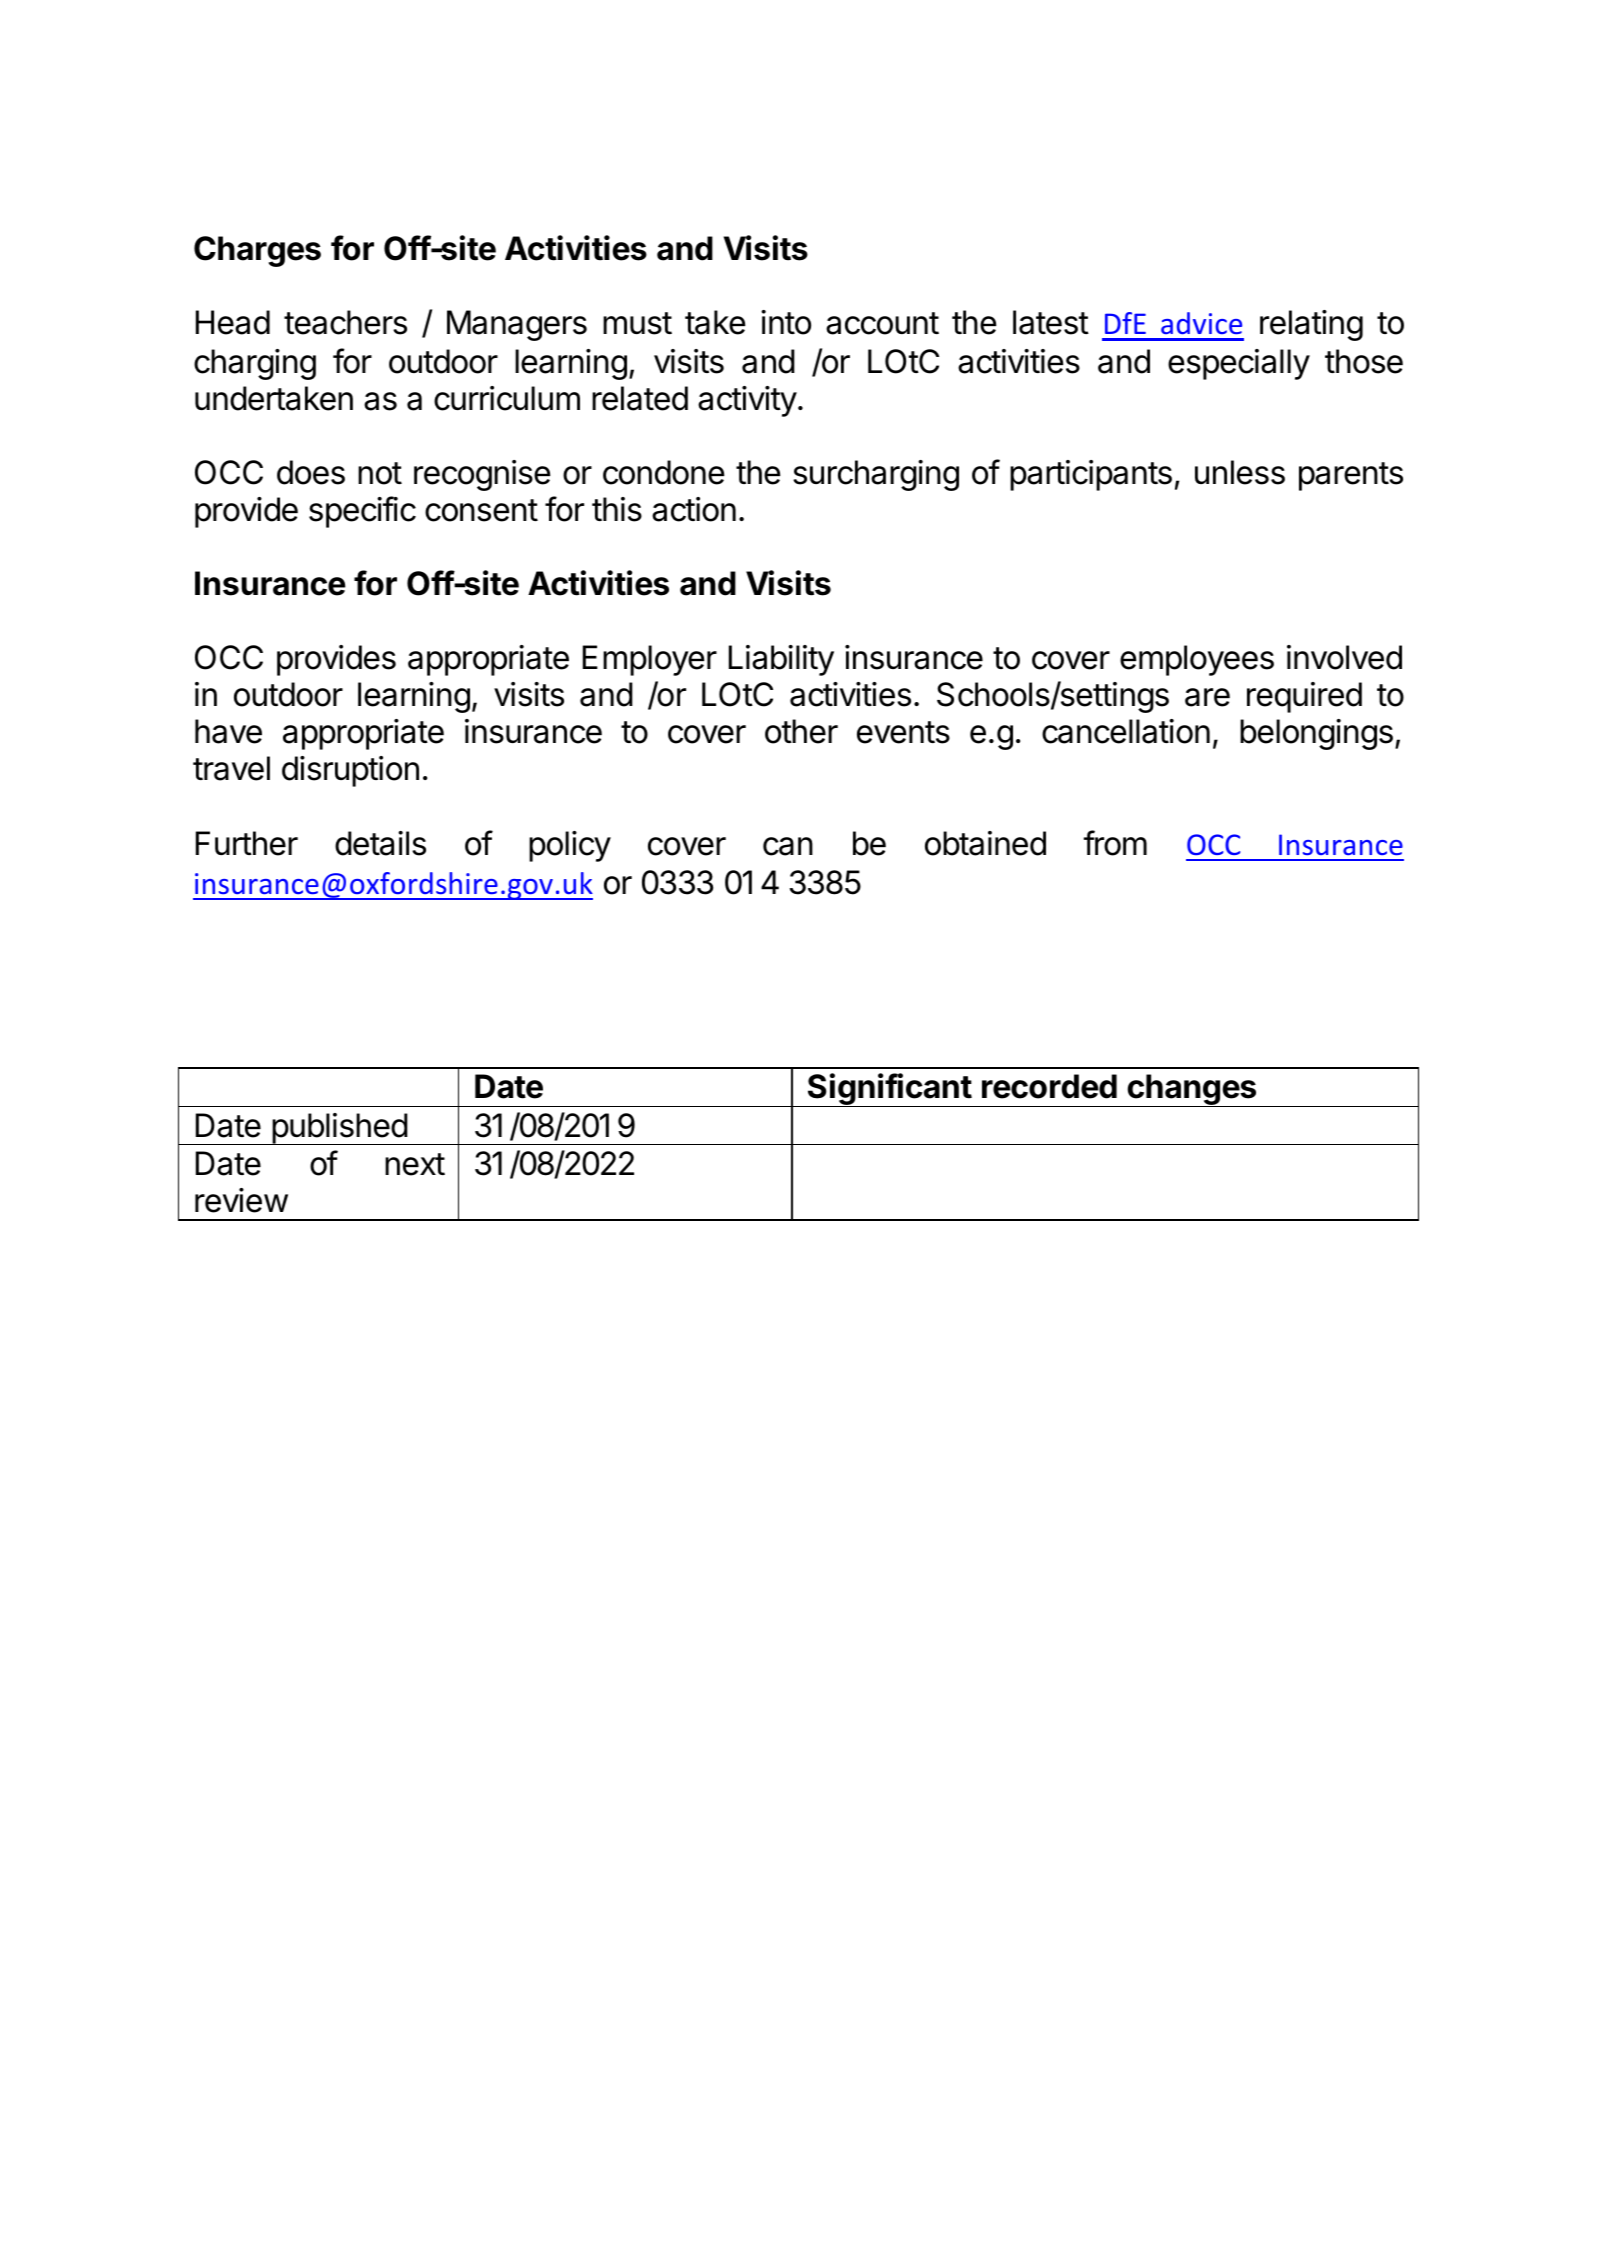 The height and width of the document is (2258, 1597). Describe the element at coordinates (1192, 1090) in the document. I see `changes` at that location.
